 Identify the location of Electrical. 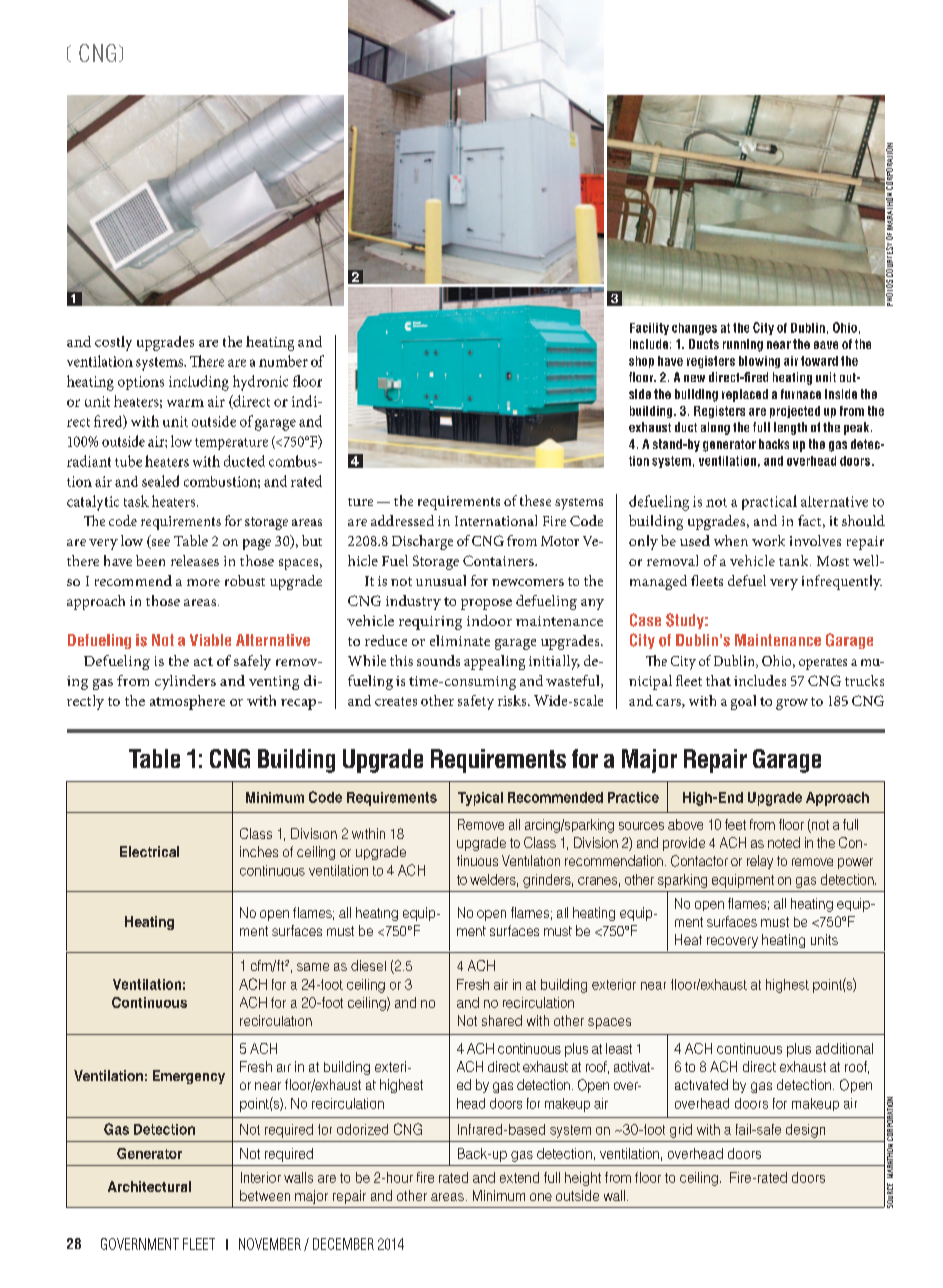
(149, 851).
